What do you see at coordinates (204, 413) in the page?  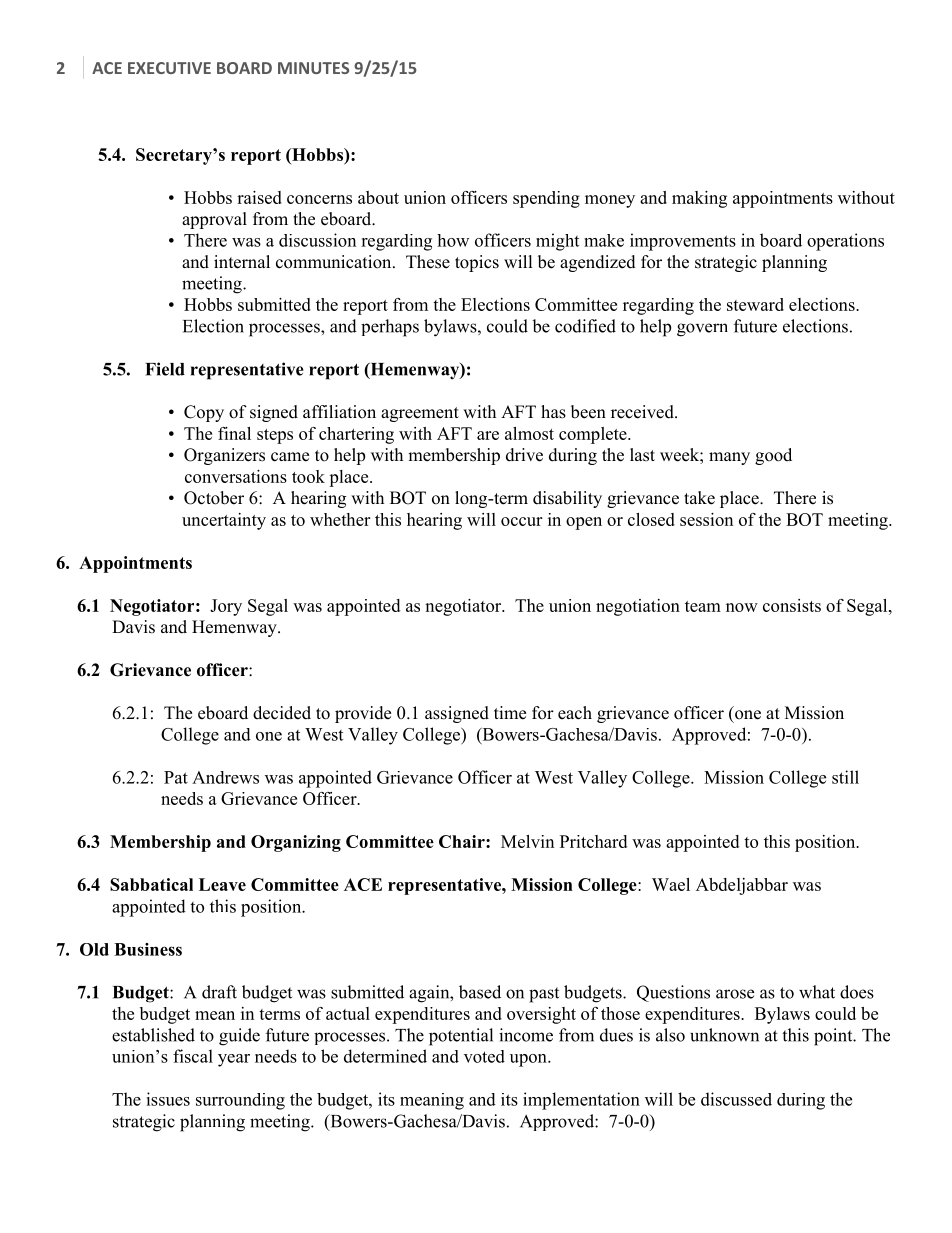 I see `Copy` at bounding box center [204, 413].
